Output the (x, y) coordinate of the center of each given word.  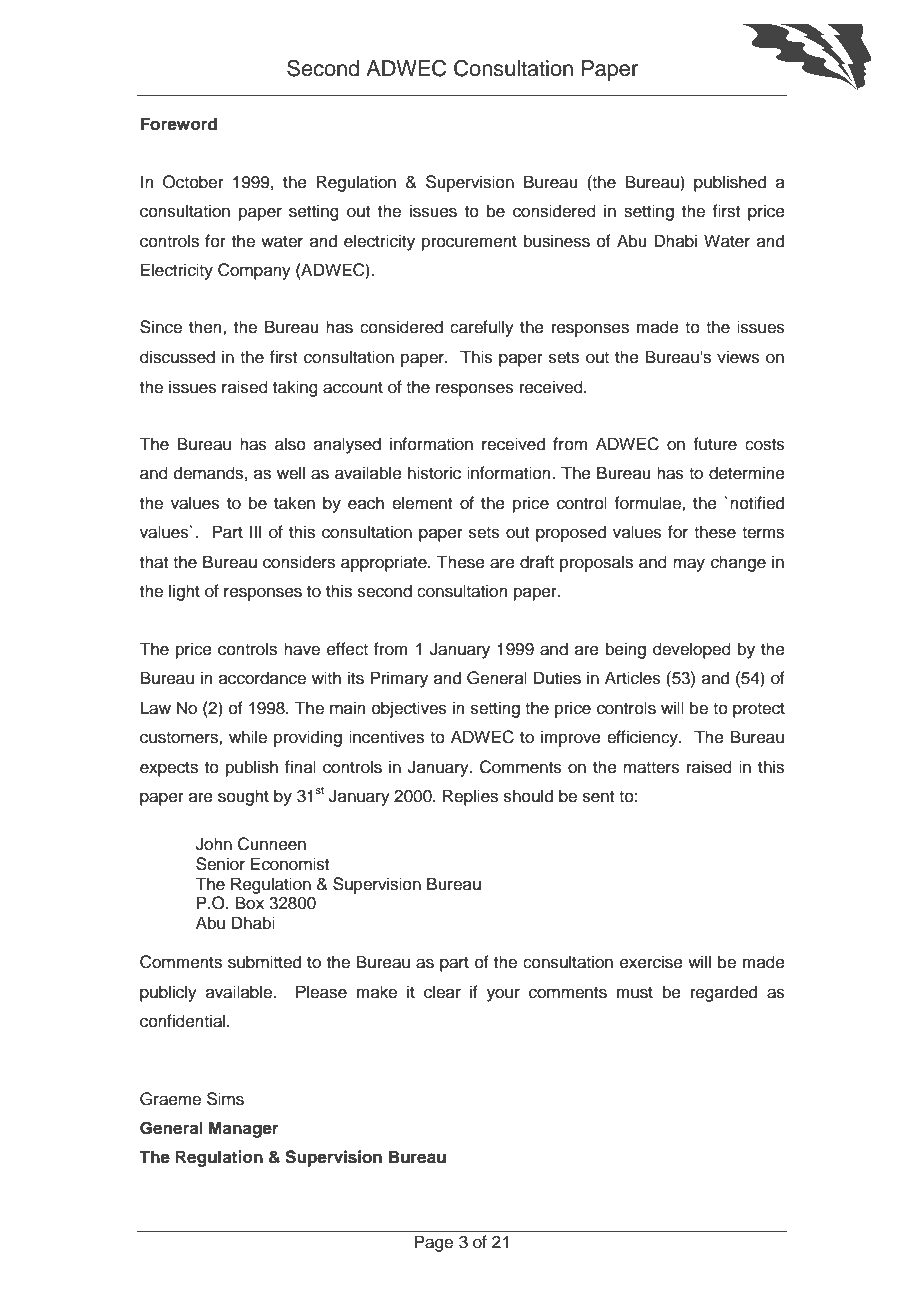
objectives (409, 709)
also (290, 444)
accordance (262, 678)
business (557, 241)
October (193, 182)
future (715, 444)
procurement (469, 243)
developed (692, 650)
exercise (651, 962)
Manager (244, 1129)
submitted (264, 962)
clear (442, 992)
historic (434, 473)
